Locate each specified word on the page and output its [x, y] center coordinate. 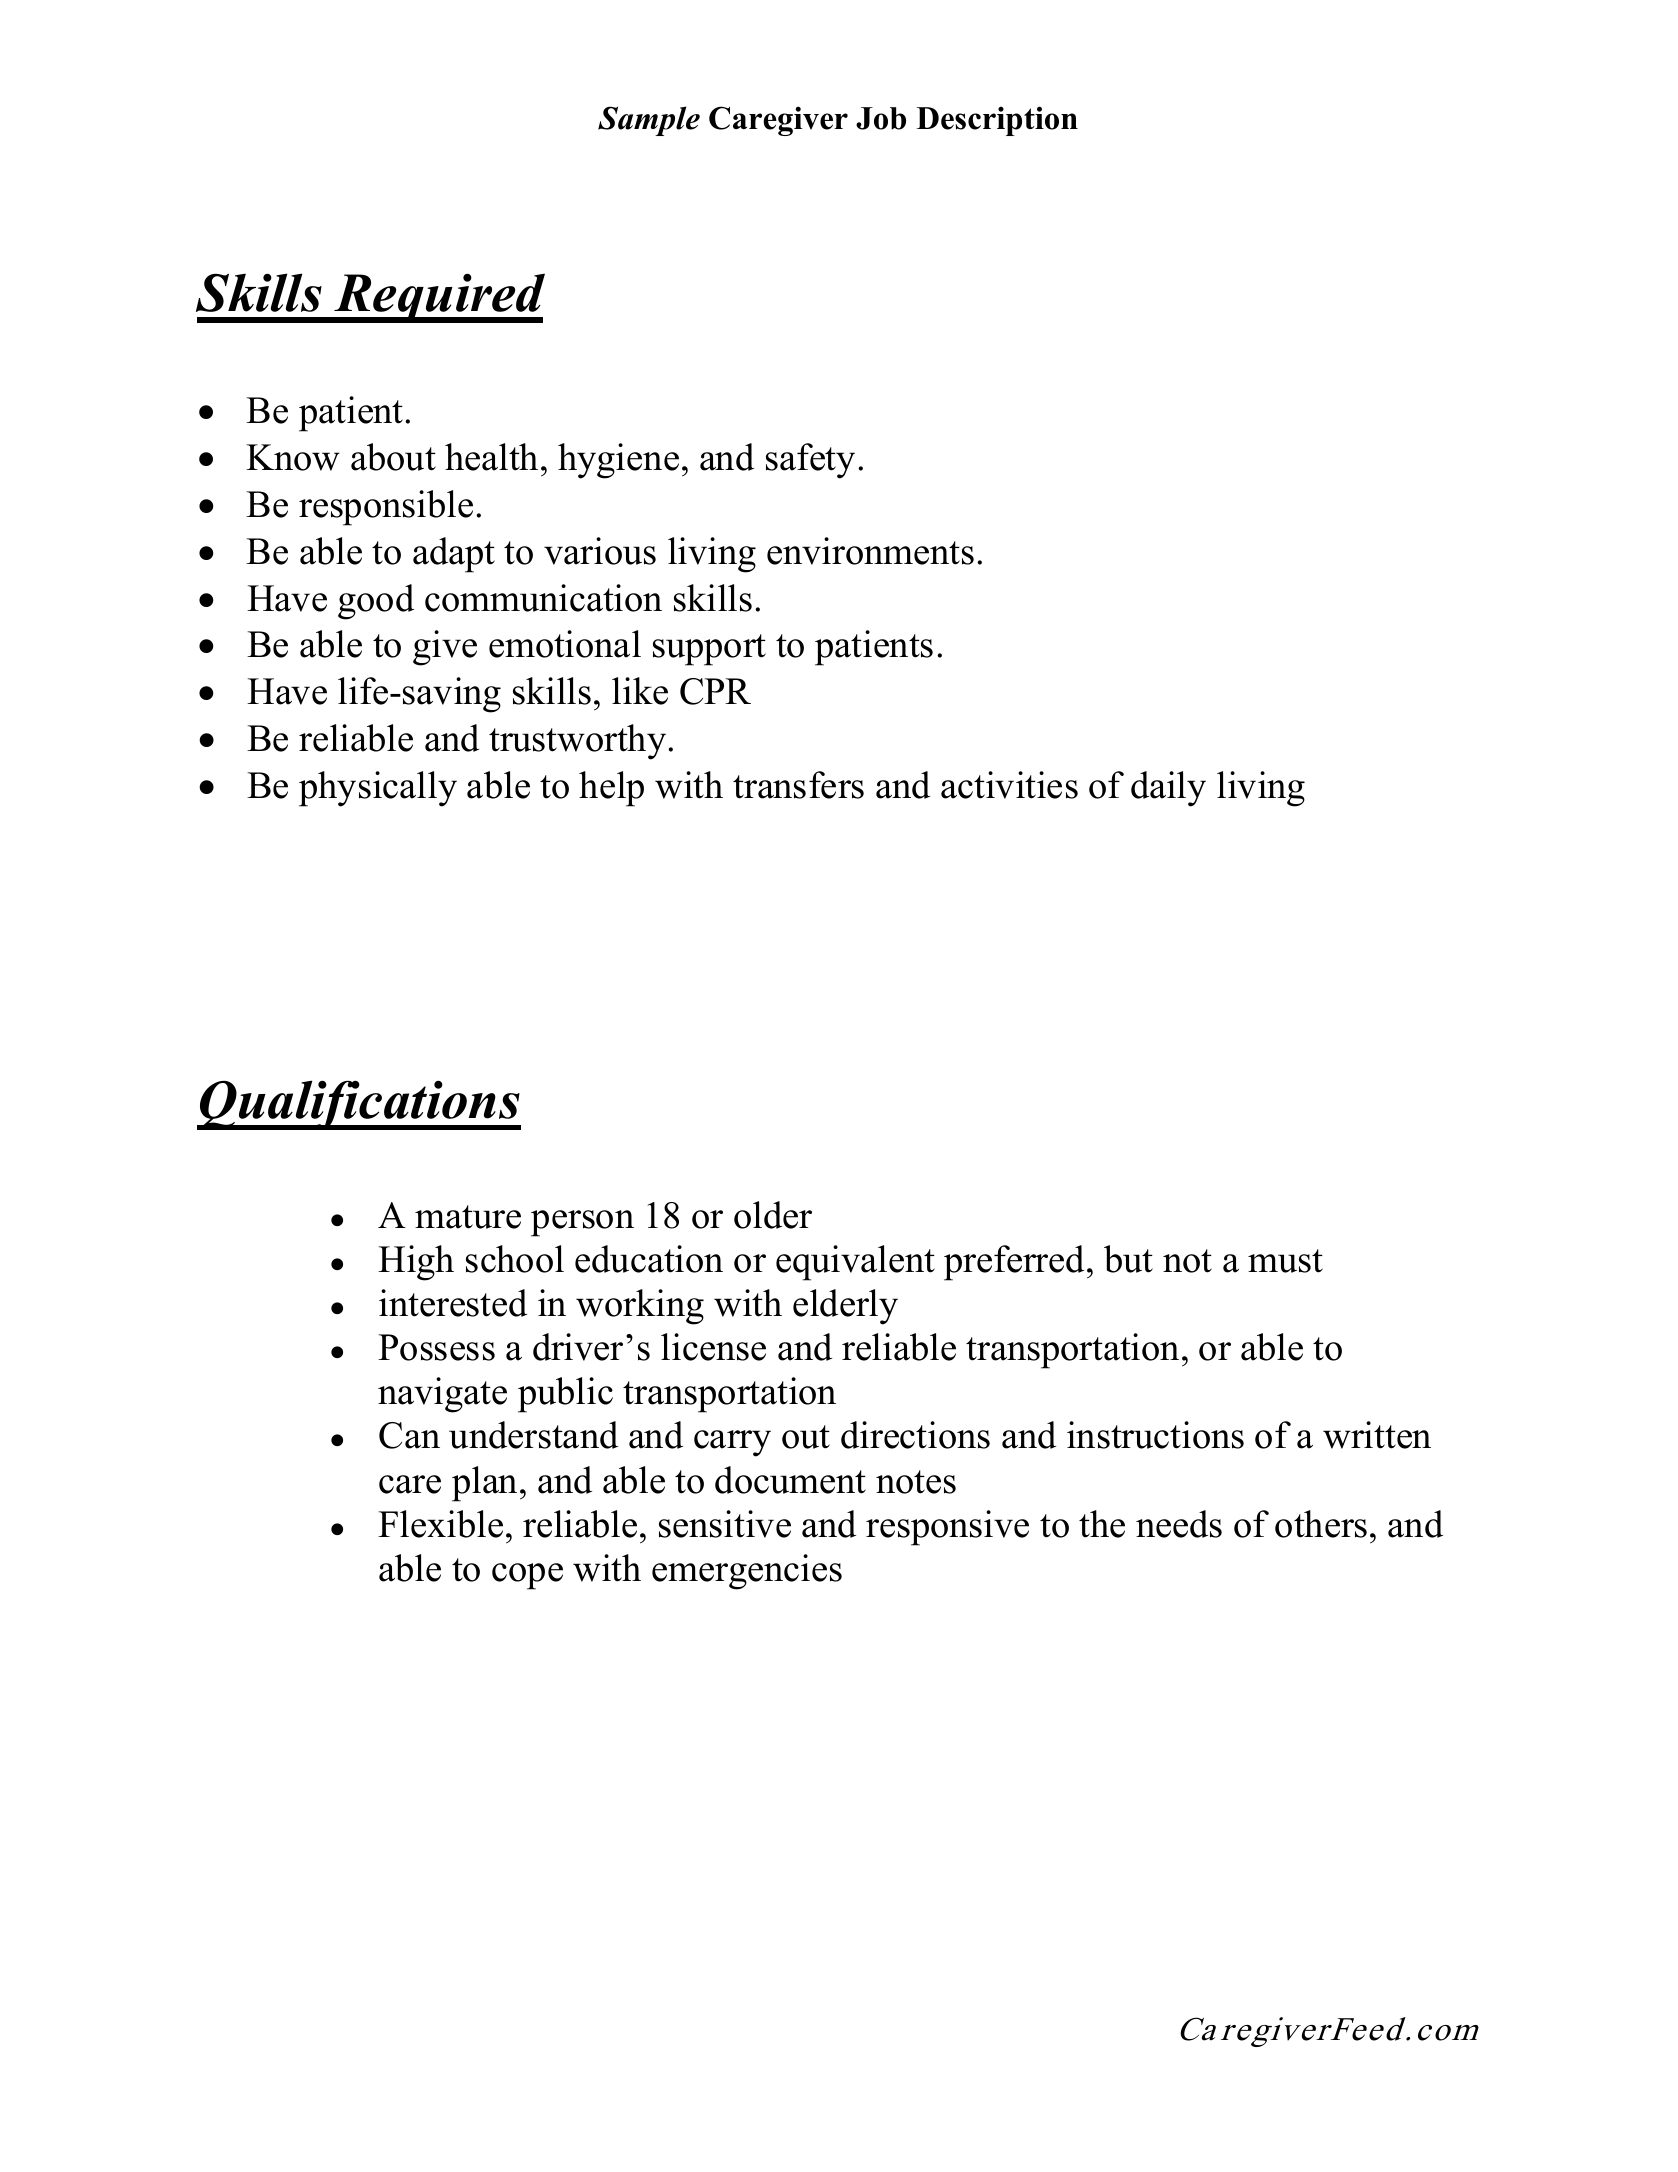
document [790, 1480]
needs [1179, 1524]
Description [997, 121]
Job [881, 118]
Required [438, 298]
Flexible [440, 1524]
